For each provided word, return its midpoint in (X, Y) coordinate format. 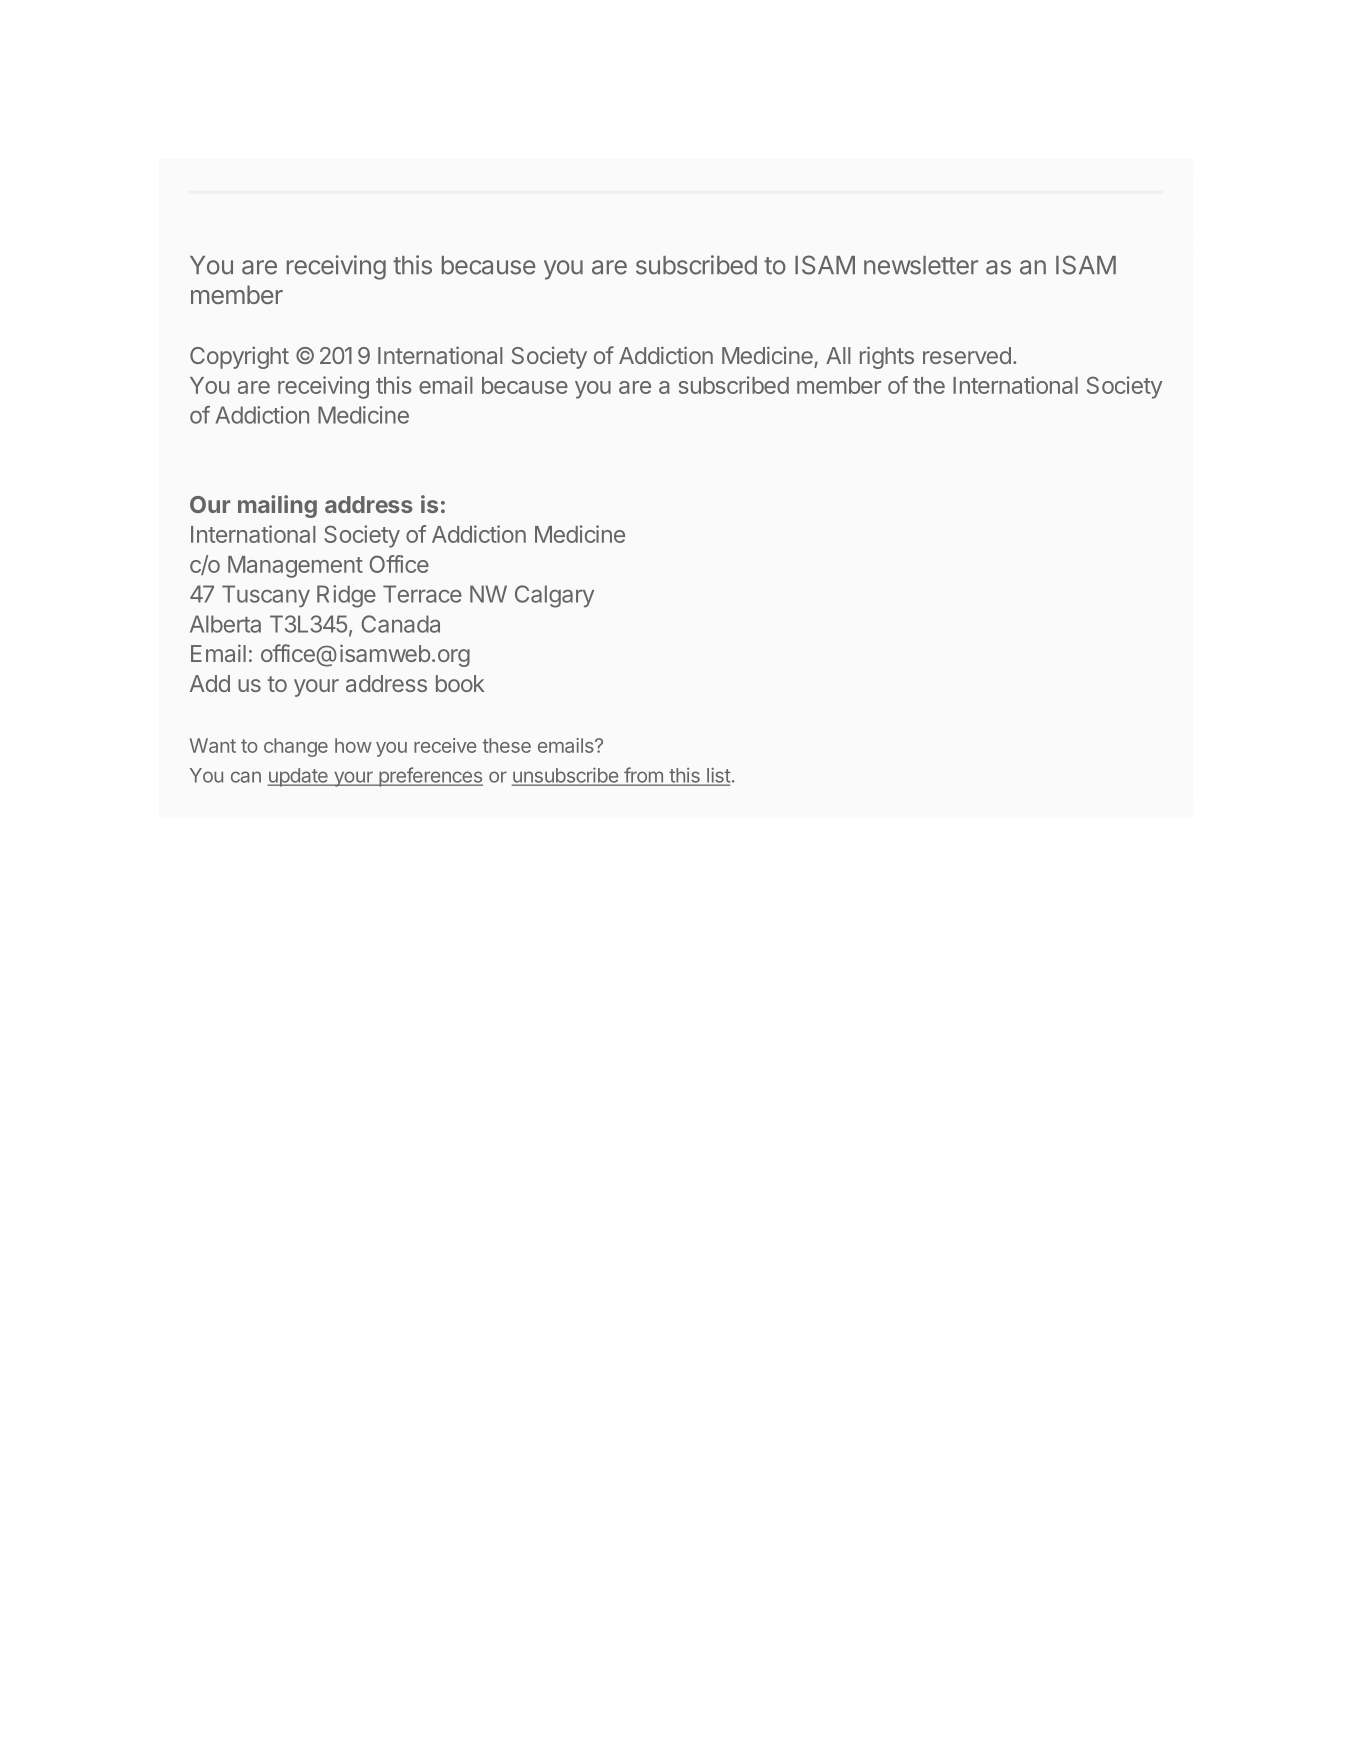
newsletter (921, 265)
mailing (277, 506)
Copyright (239, 357)
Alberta (225, 624)
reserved (967, 355)
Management (295, 567)
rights (887, 357)
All (838, 355)
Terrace (422, 594)
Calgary (554, 596)
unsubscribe (566, 776)
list (718, 776)
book (460, 683)
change (296, 747)
